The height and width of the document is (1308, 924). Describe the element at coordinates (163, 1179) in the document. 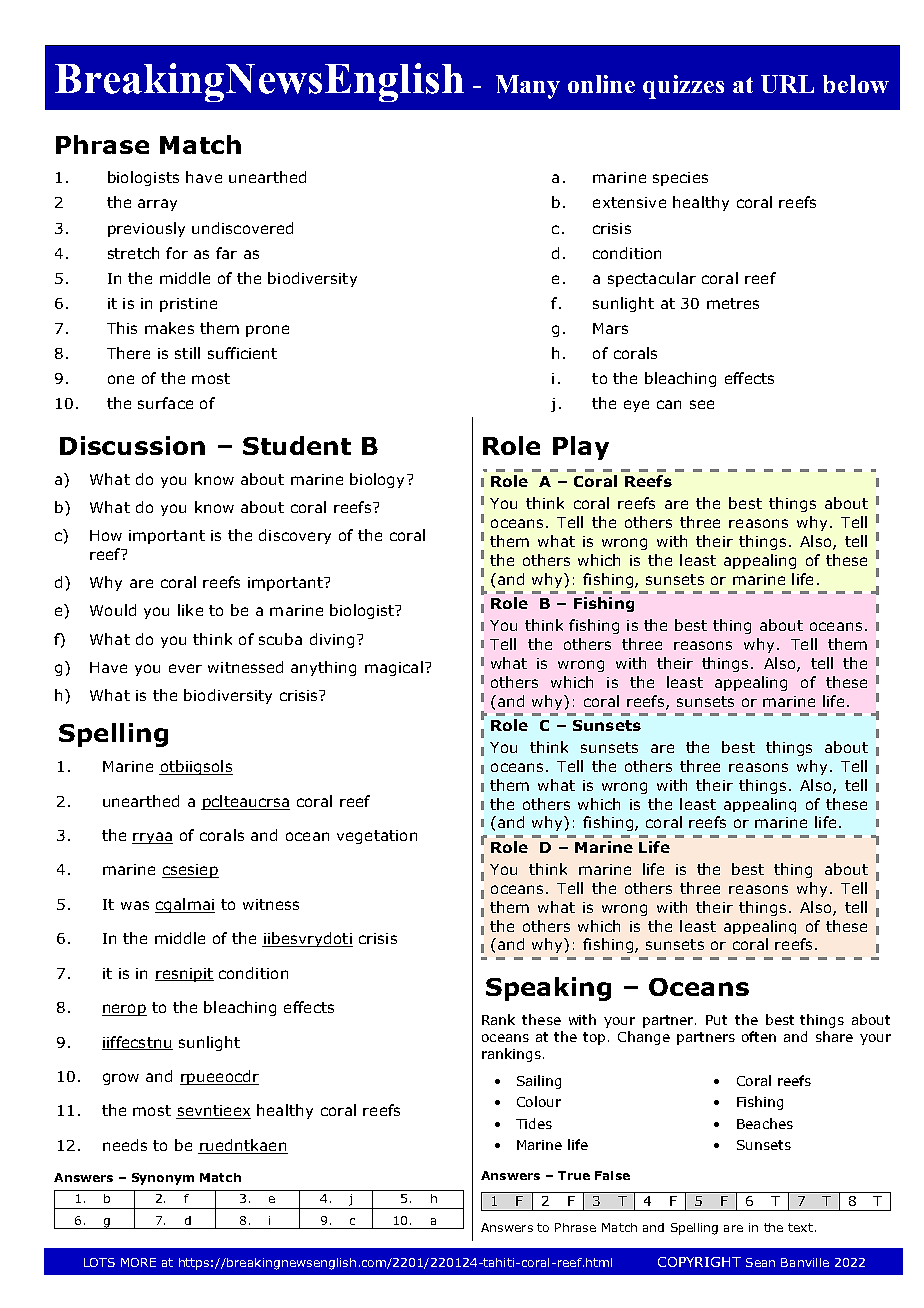

I see `Synonym` at that location.
